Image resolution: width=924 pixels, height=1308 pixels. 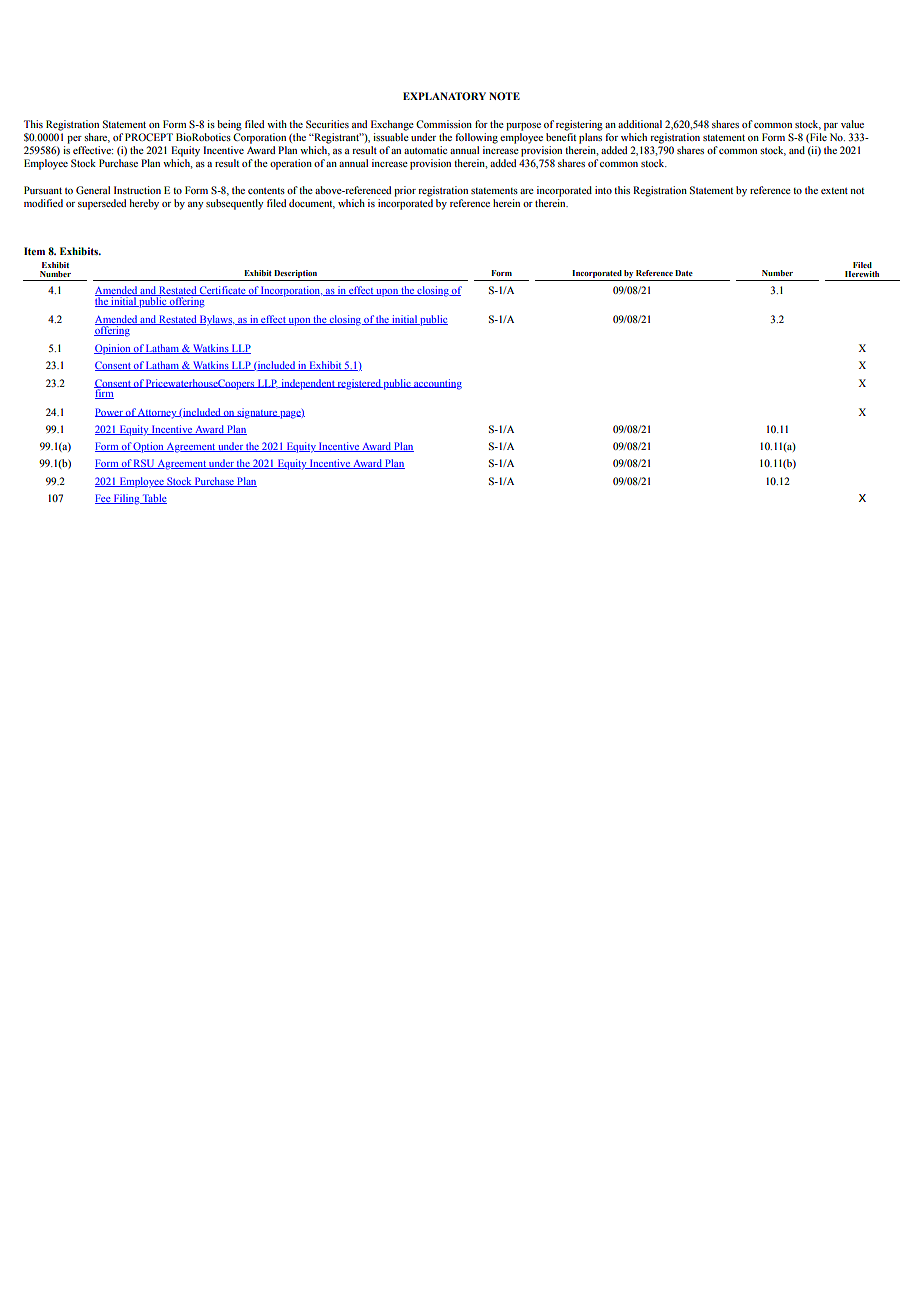 I want to click on registered, so click(x=359, y=384).
